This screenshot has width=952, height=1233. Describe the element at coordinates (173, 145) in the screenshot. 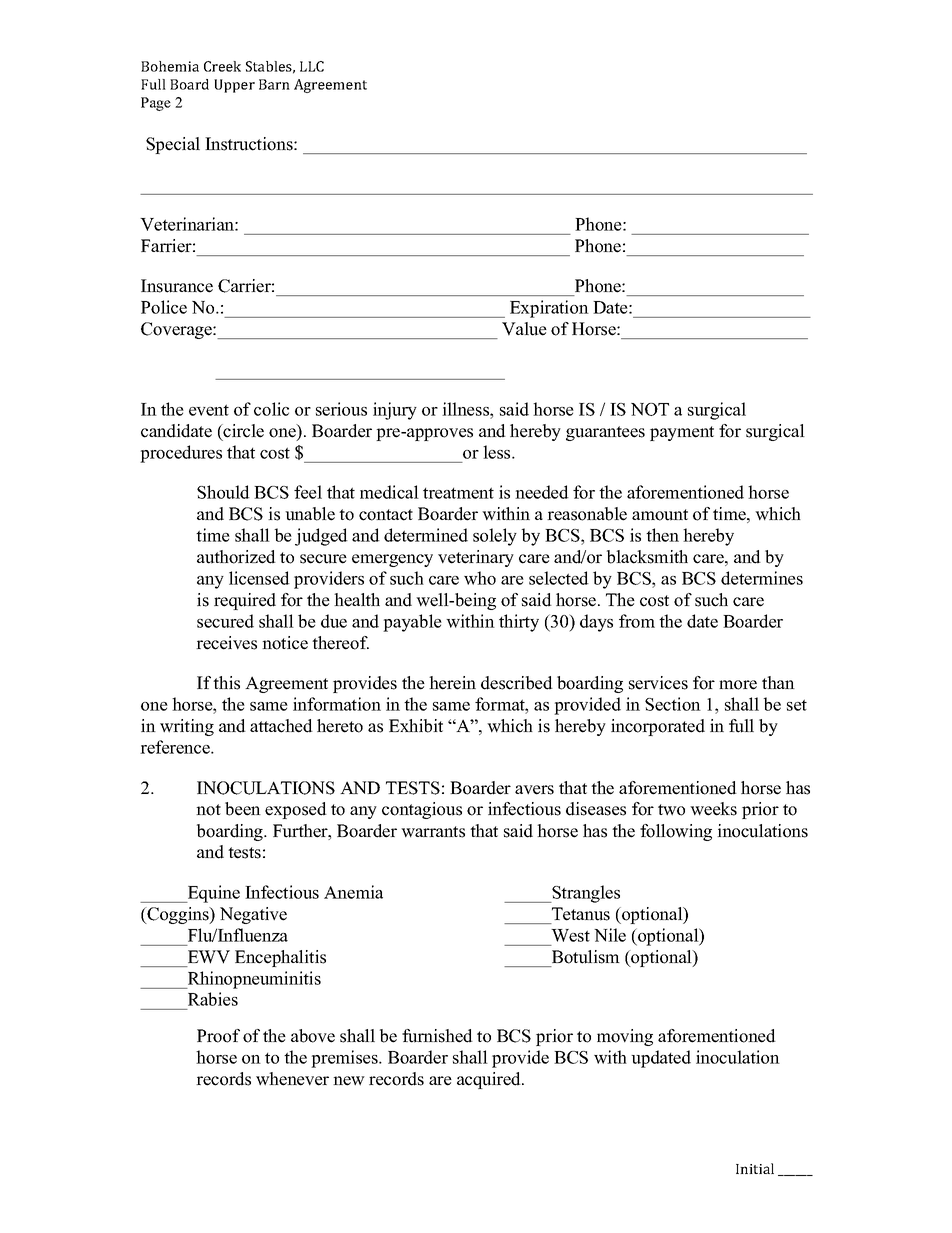

I see `Special` at that location.
